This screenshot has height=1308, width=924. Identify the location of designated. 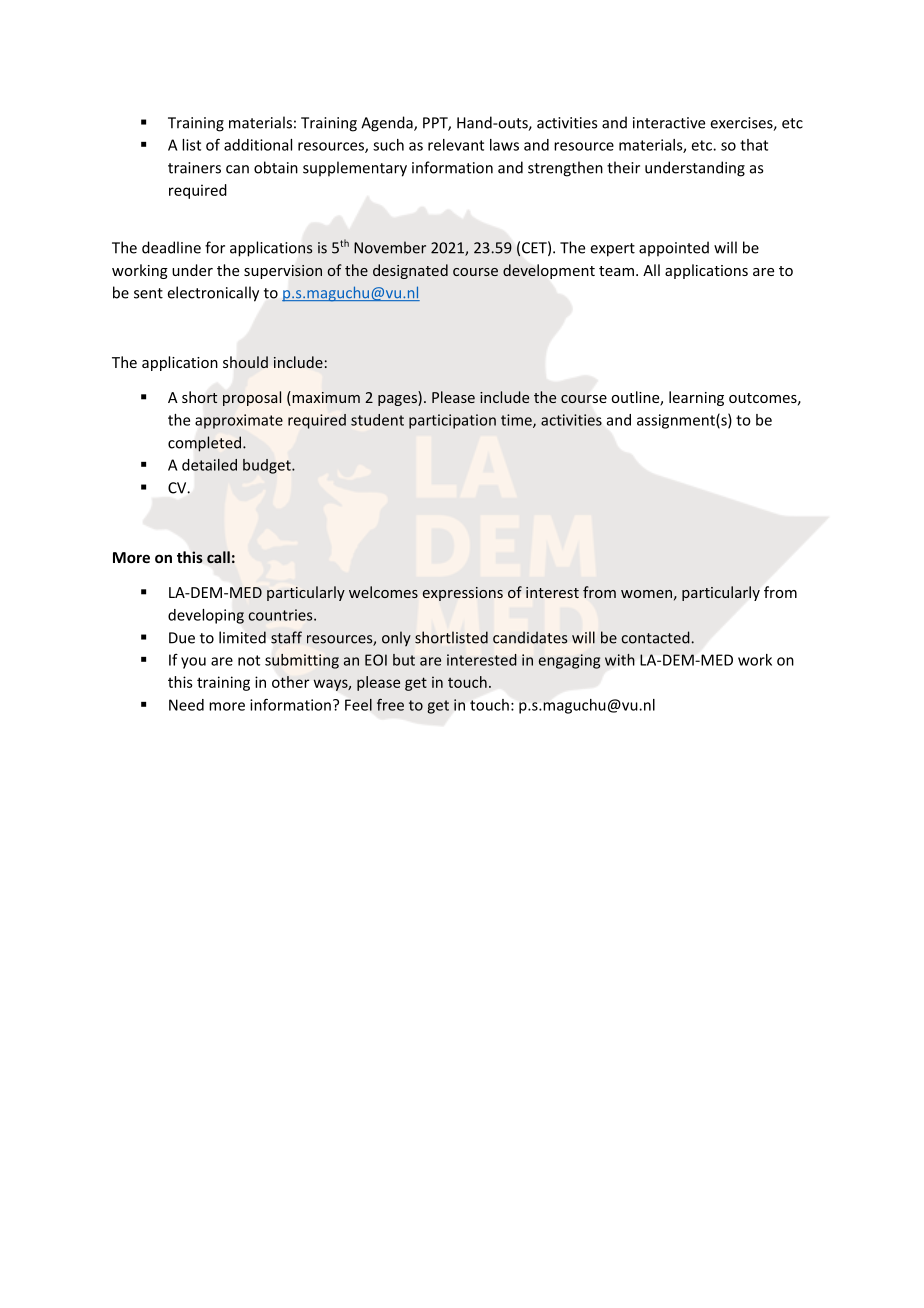
(410, 271).
